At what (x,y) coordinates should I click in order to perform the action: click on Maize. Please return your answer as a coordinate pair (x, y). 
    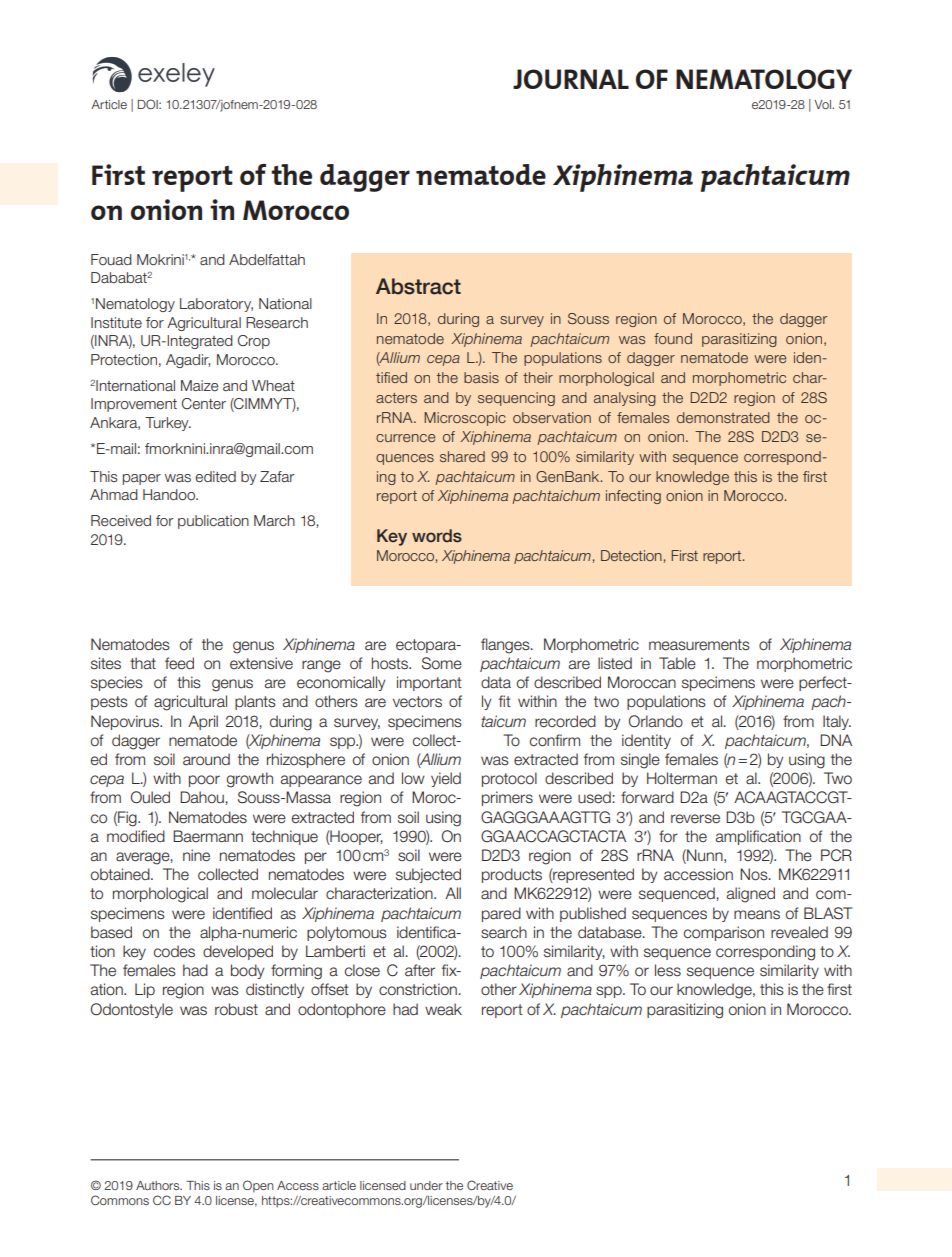
    Looking at the image, I should click on (200, 385).
